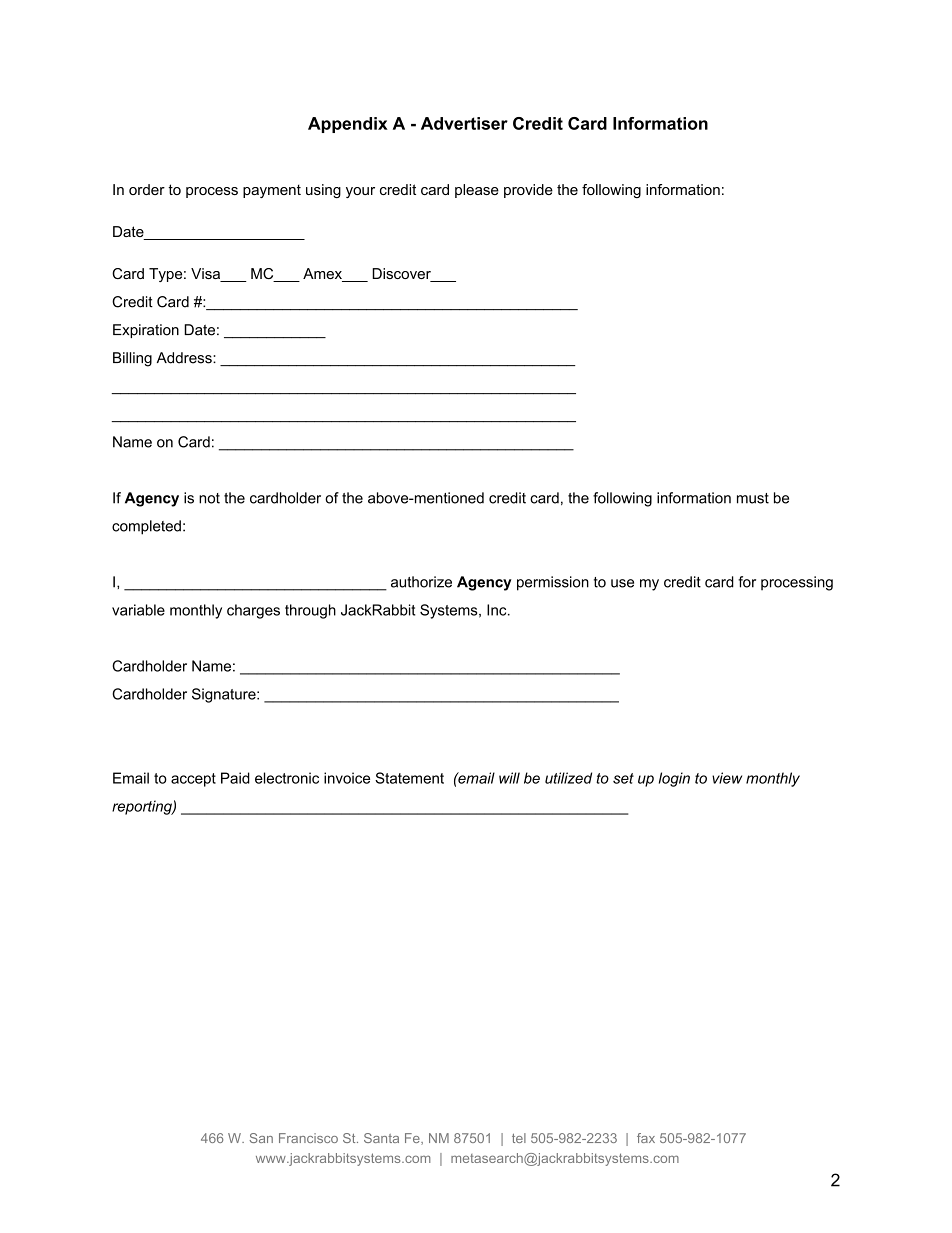 This document has width=952, height=1233. I want to click on accept, so click(193, 780).
